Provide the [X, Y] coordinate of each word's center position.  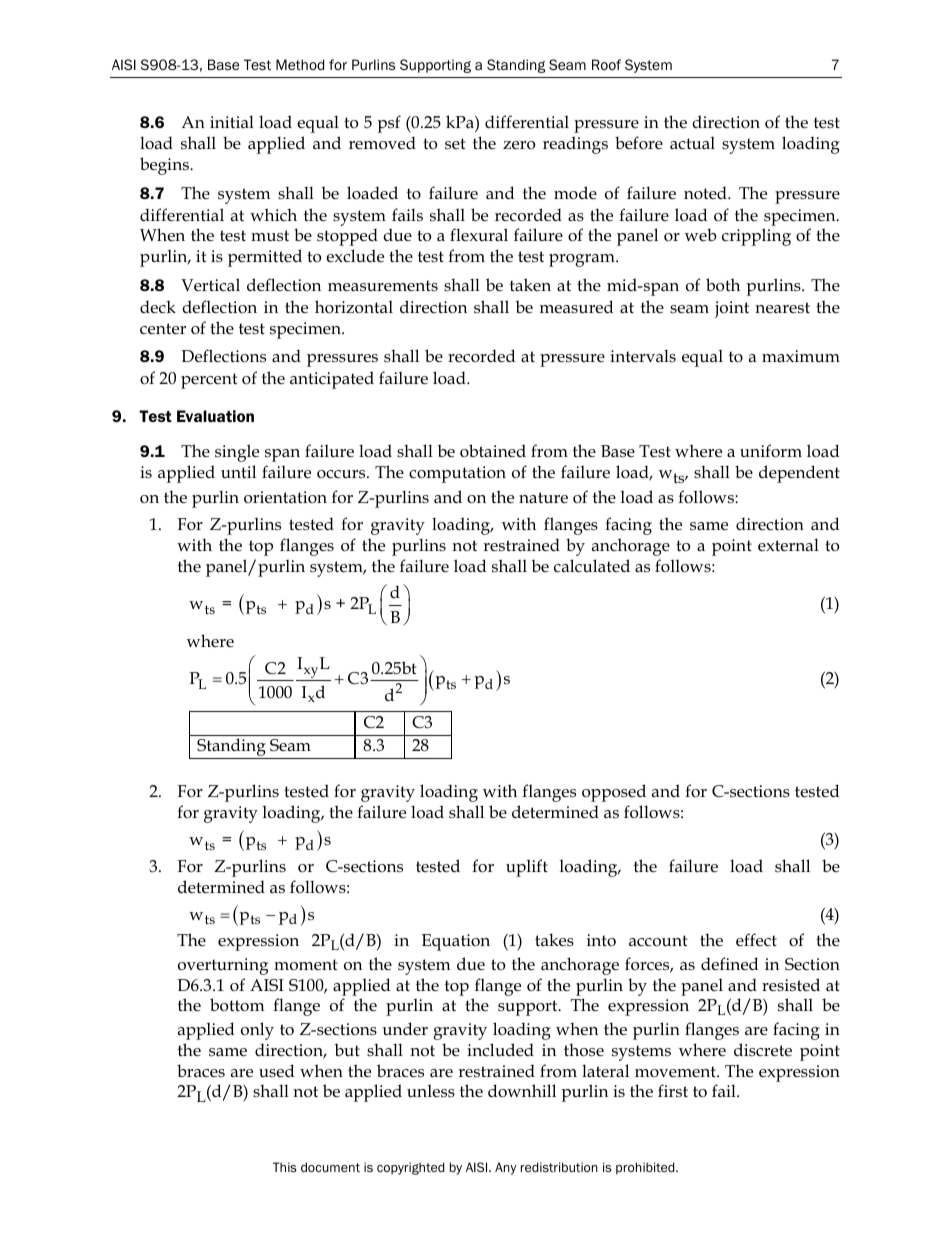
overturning [223, 966]
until [238, 471]
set [455, 144]
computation [457, 474]
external [788, 545]
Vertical [210, 285]
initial [232, 121]
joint [731, 309]
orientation [285, 497]
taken [530, 284]
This [285, 1167]
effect [756, 940]
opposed [614, 793]
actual [692, 143]
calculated [592, 566]
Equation [456, 942]
